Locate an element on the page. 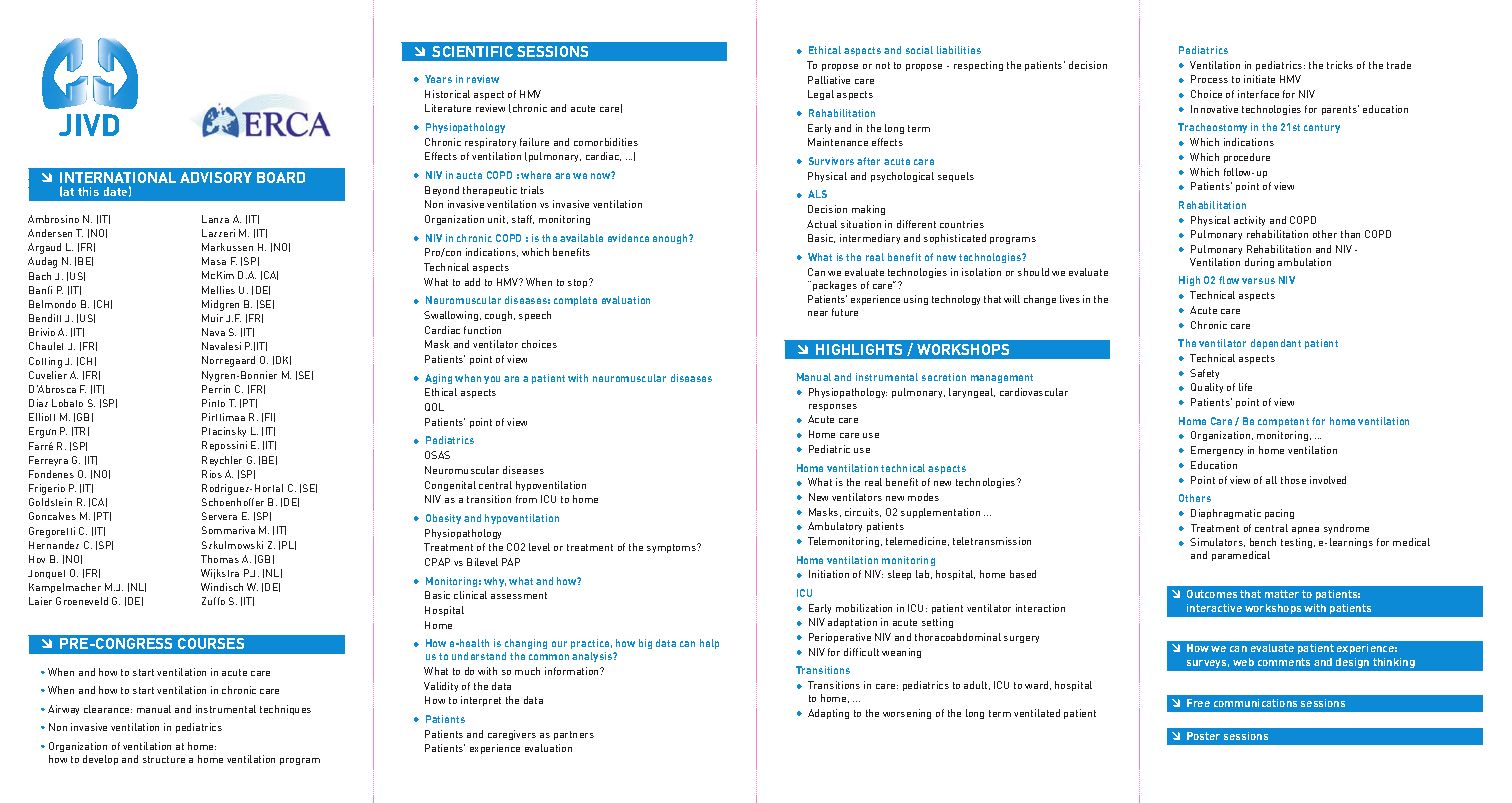 This page has height=803, width=1512. Years is located at coordinates (438, 79).
